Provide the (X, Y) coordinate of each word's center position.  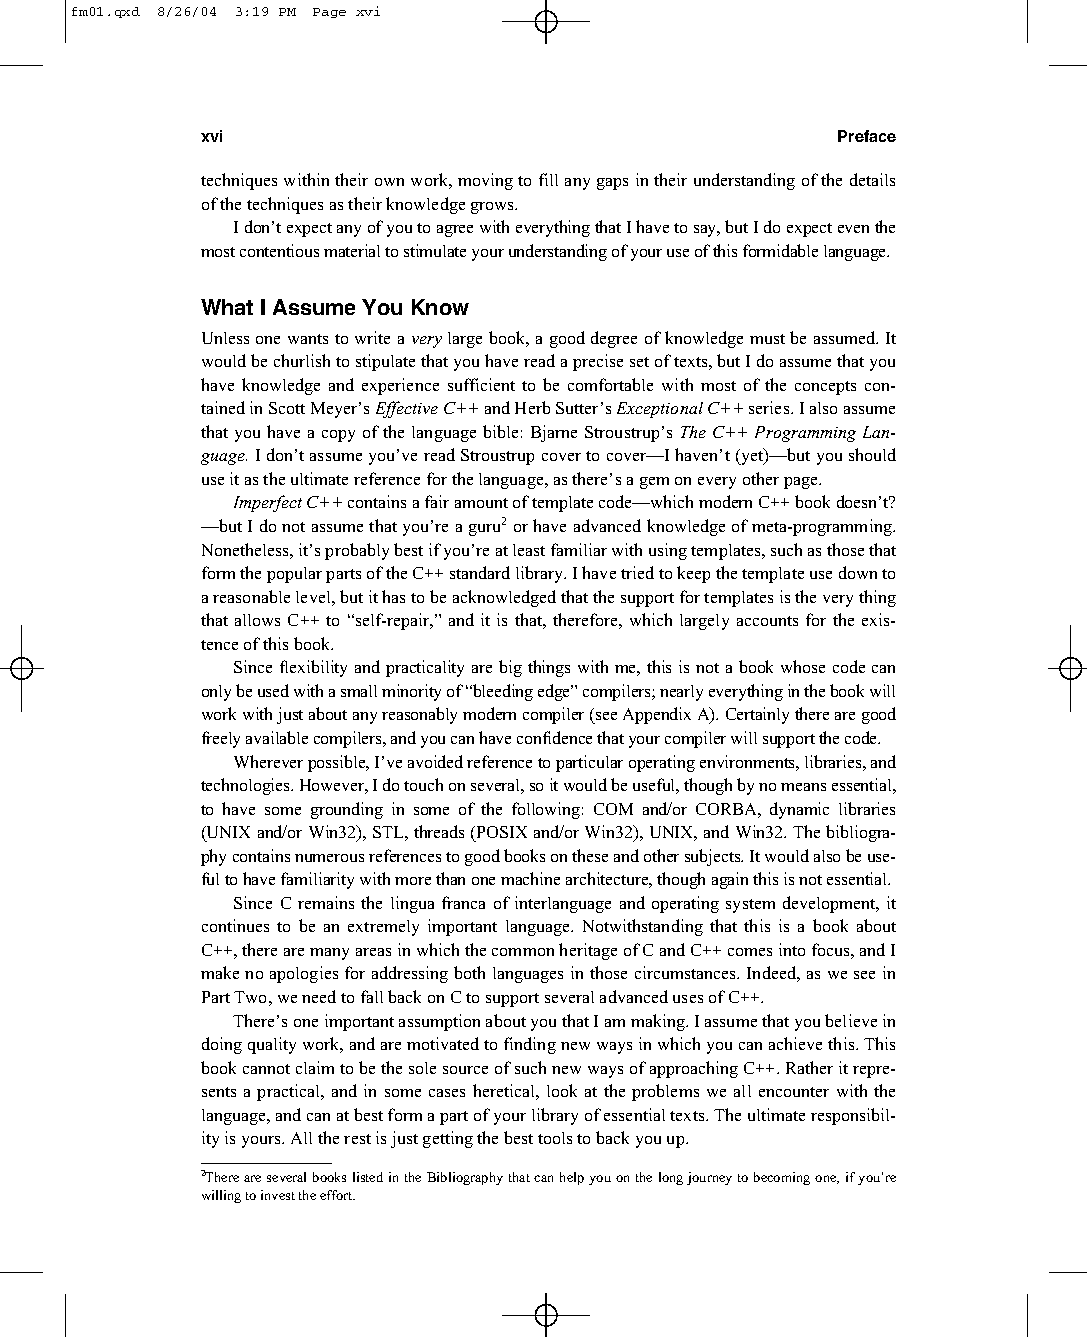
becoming (782, 1178)
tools (555, 1138)
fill (548, 179)
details (872, 179)
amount (481, 503)
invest (278, 1195)
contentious (279, 250)
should (872, 454)
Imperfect (268, 503)
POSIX (502, 832)
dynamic (799, 810)
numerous (329, 858)
